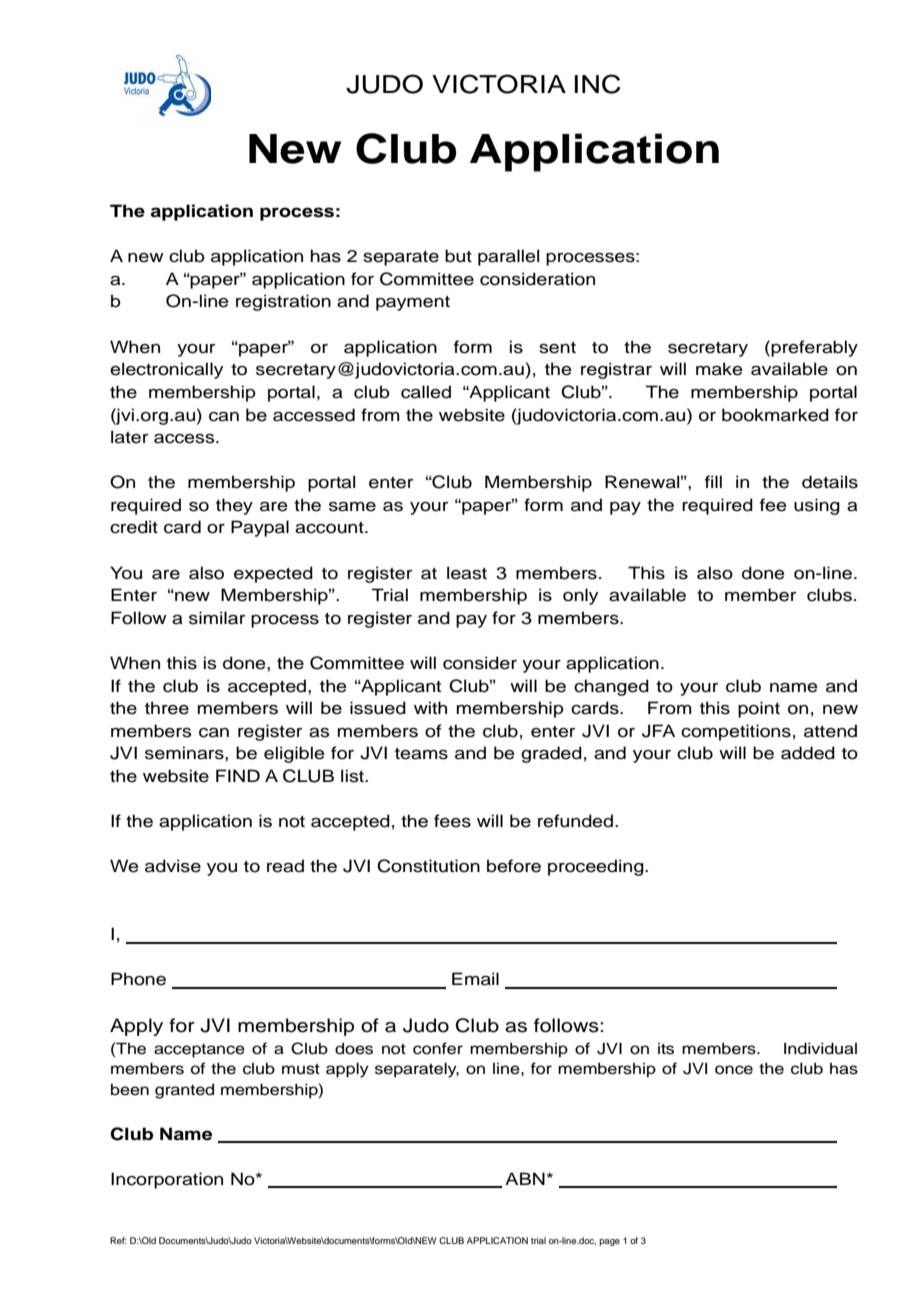 The image size is (924, 1308). What do you see at coordinates (736, 732) in the screenshot?
I see `competitions` at bounding box center [736, 732].
